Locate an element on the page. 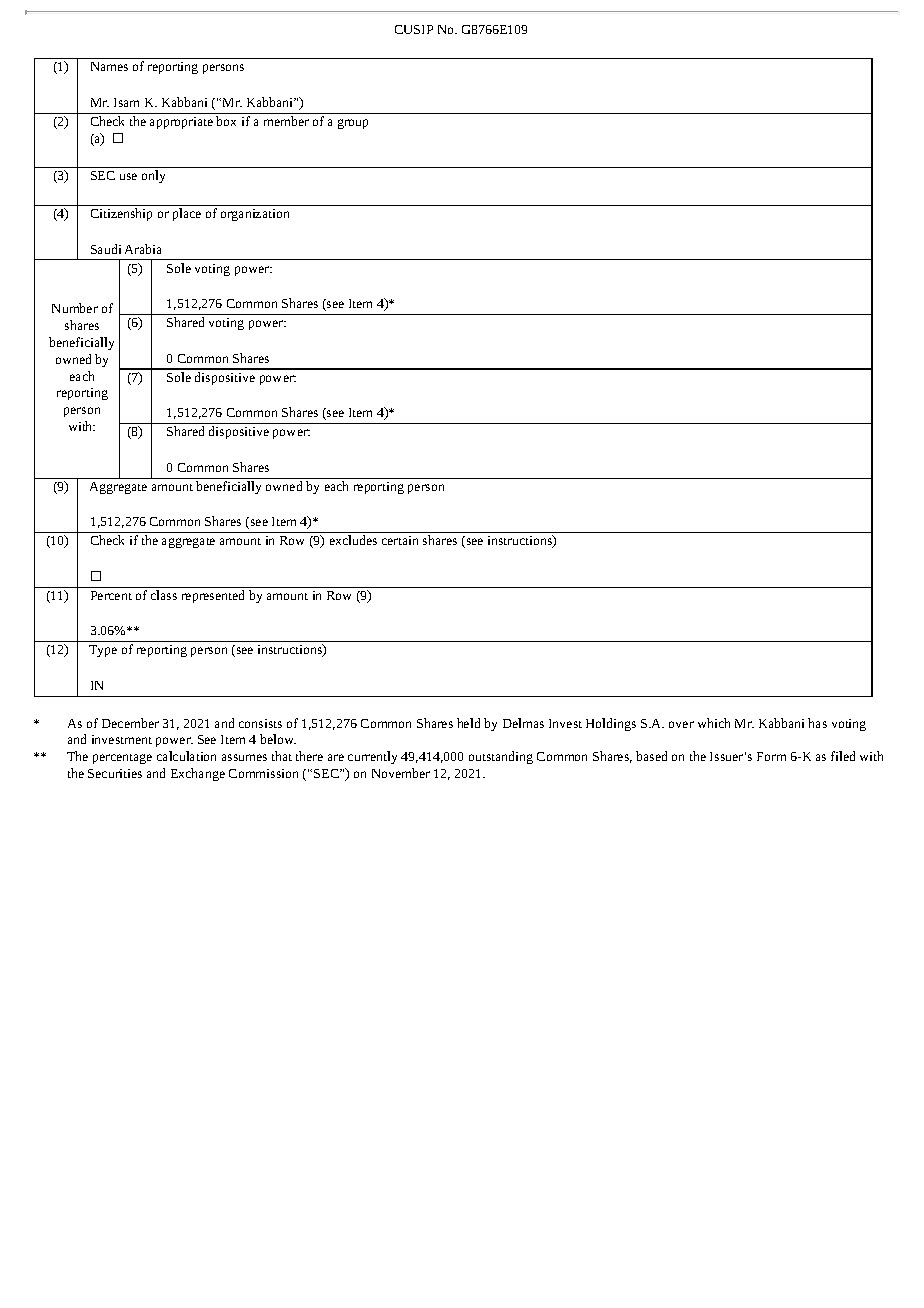 The height and width of the image is (1308, 924). calculation is located at coordinates (186, 756).
